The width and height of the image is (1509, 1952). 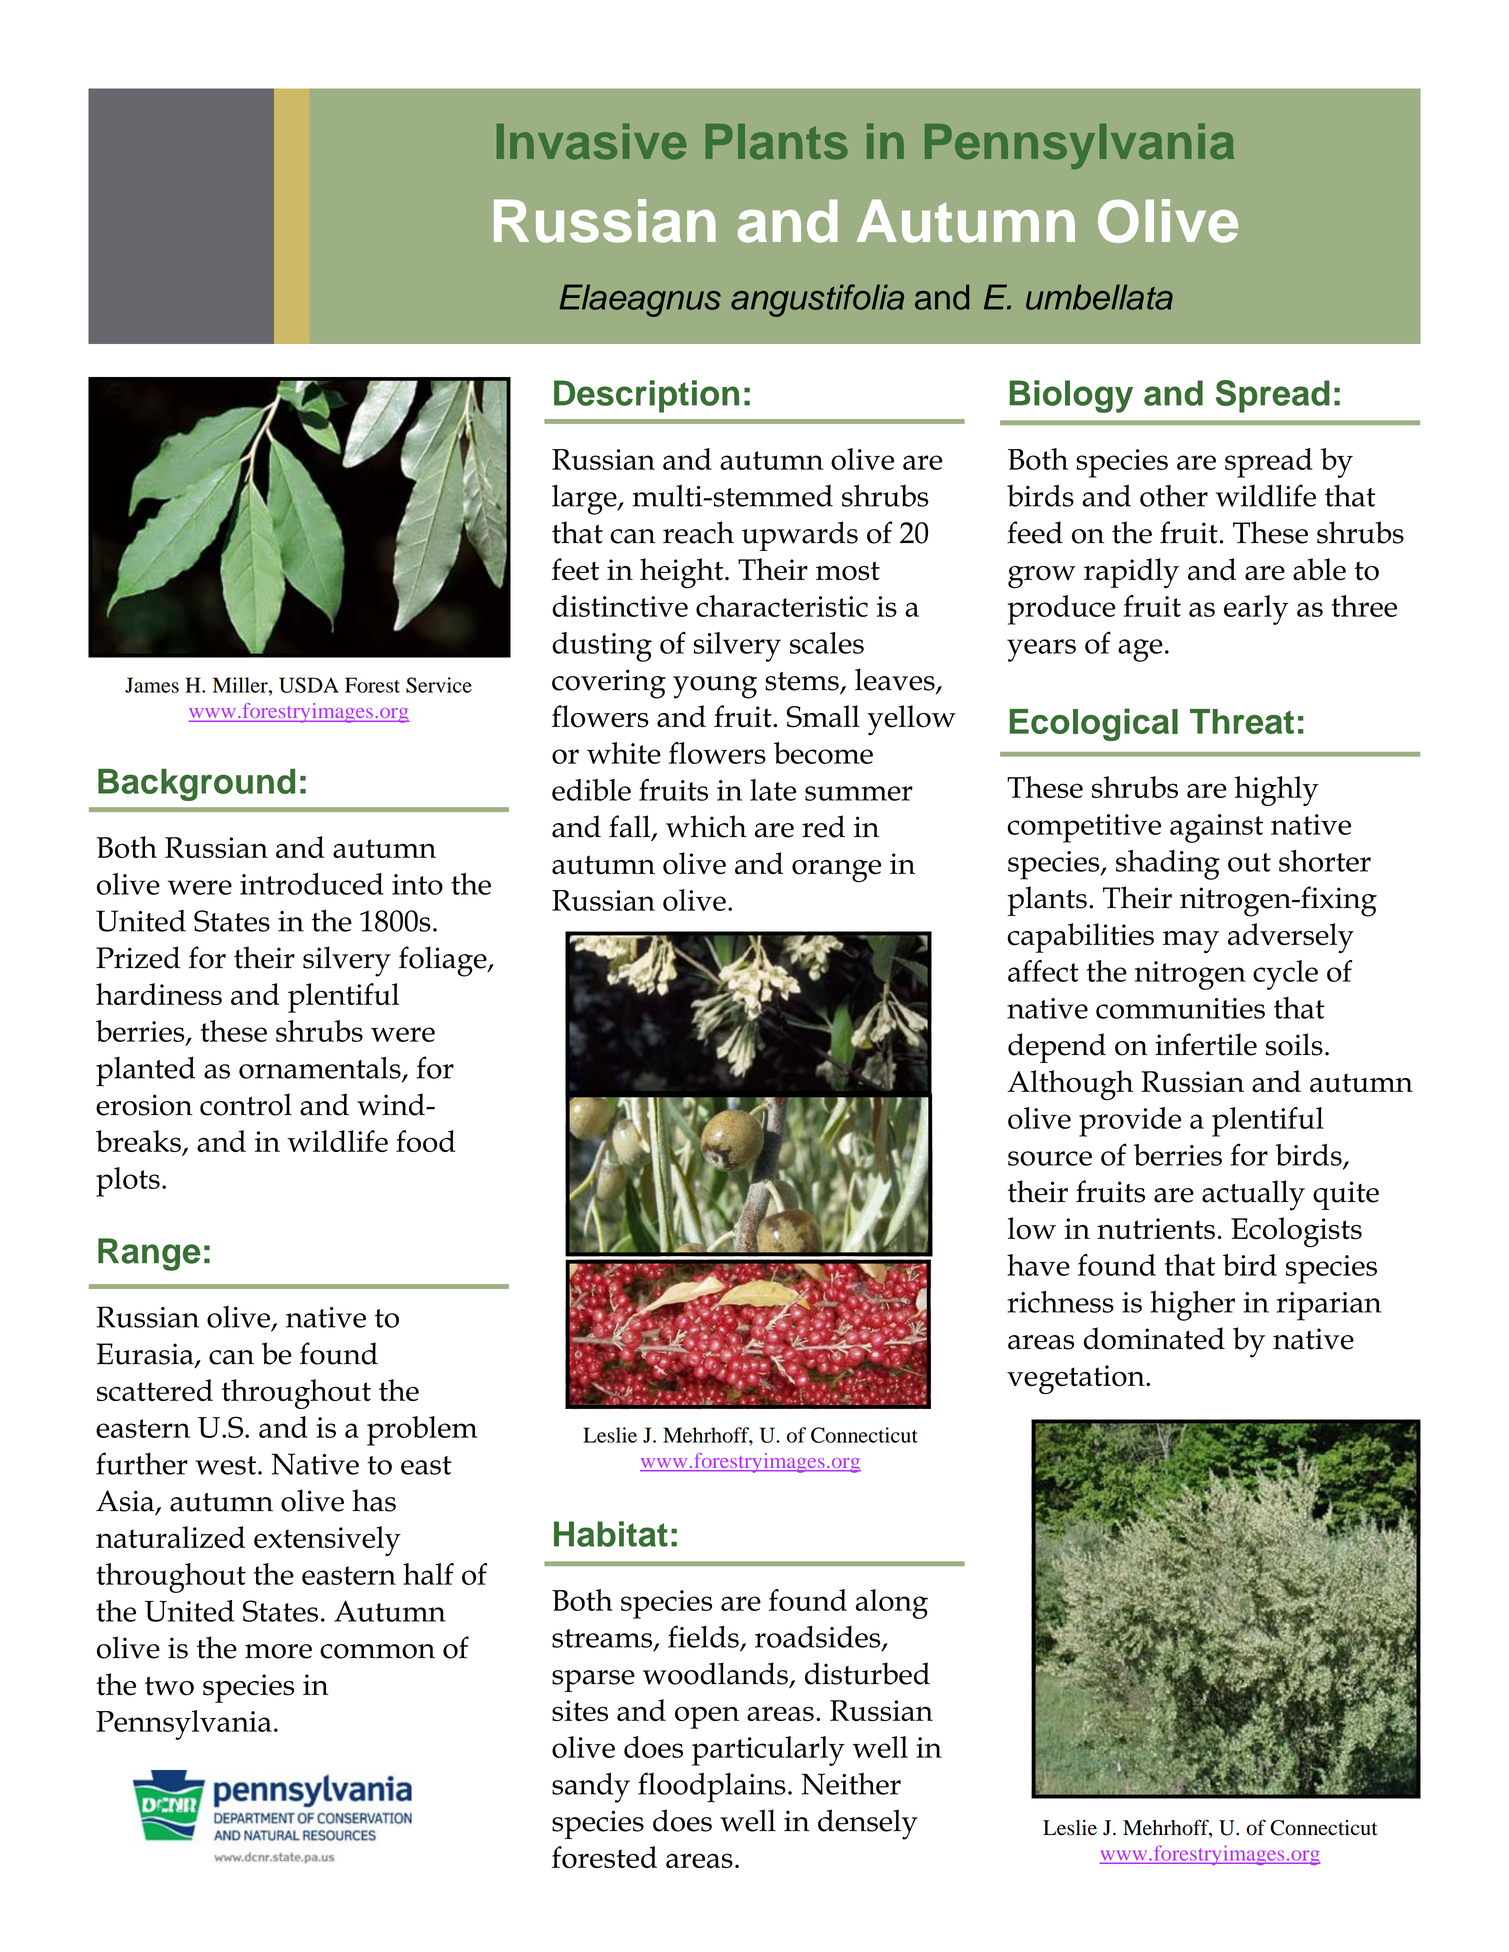 I want to click on densely, so click(x=868, y=1824).
